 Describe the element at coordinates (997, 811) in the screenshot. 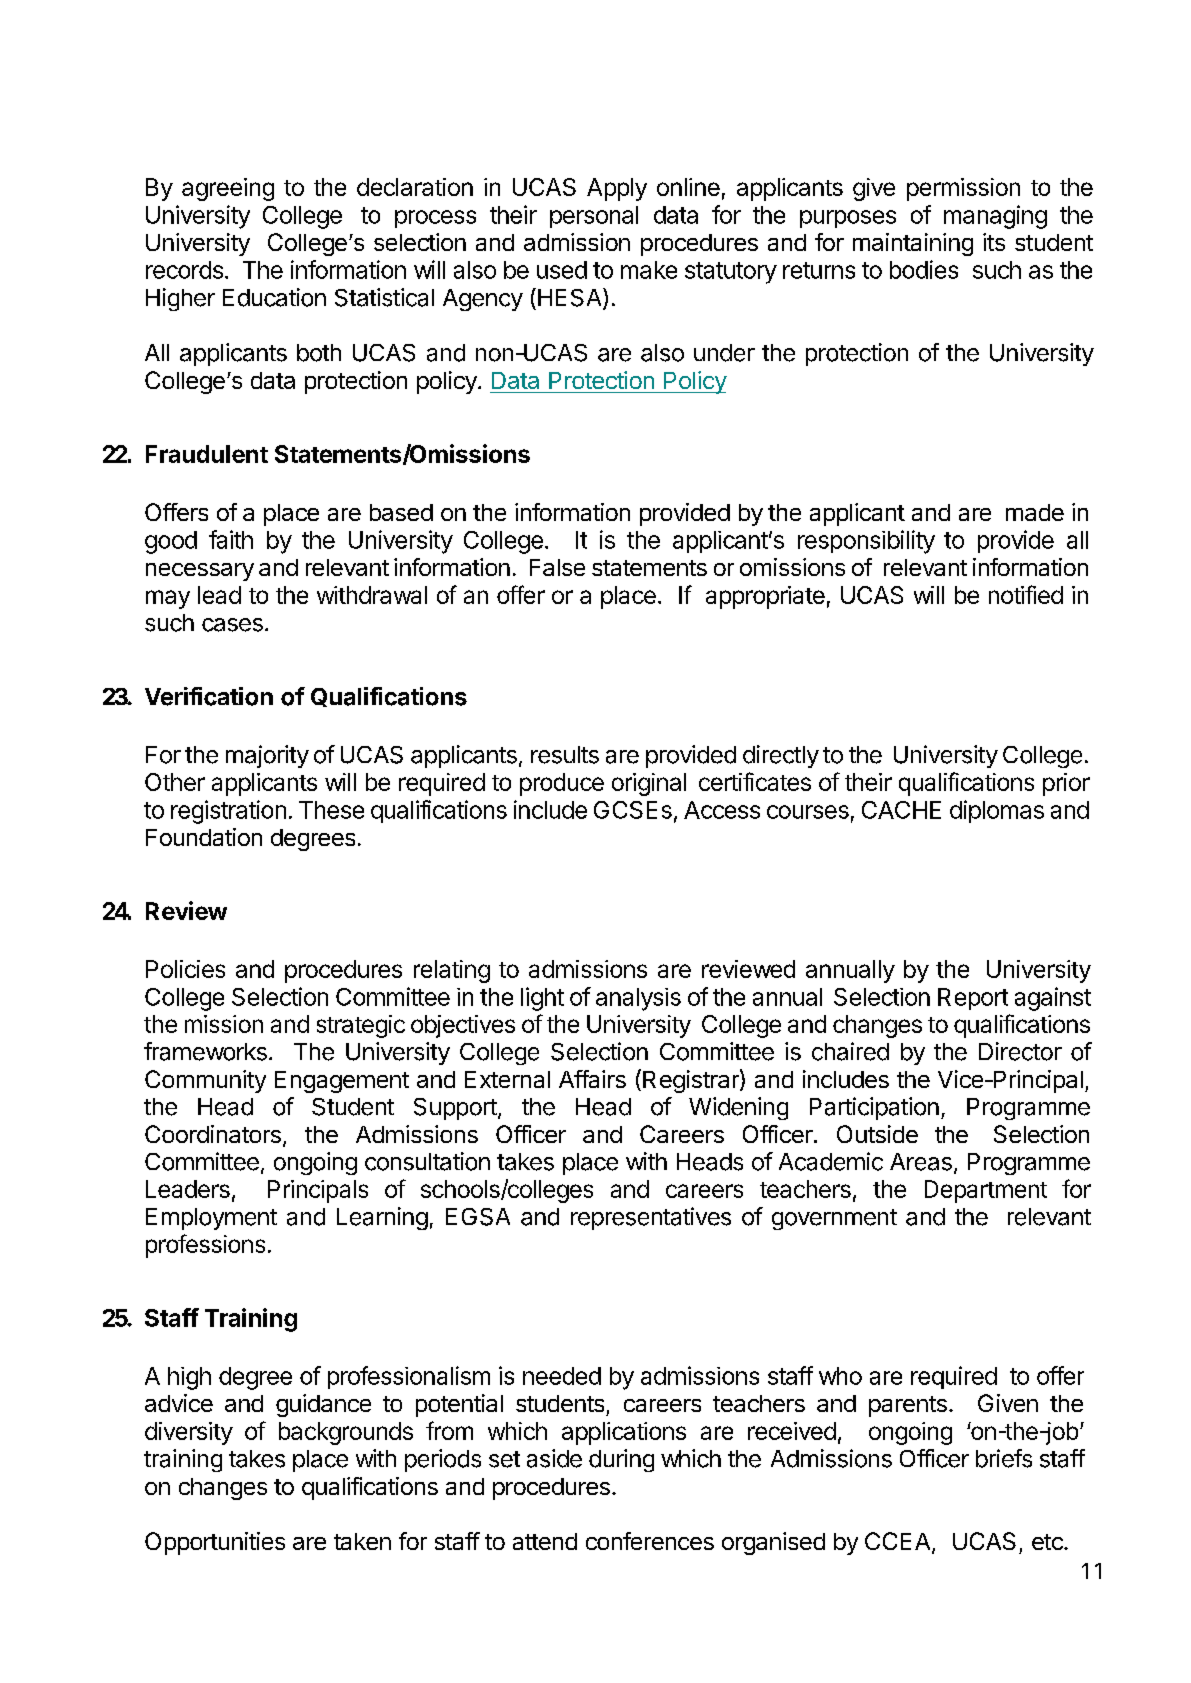

I see `diplomas` at that location.
